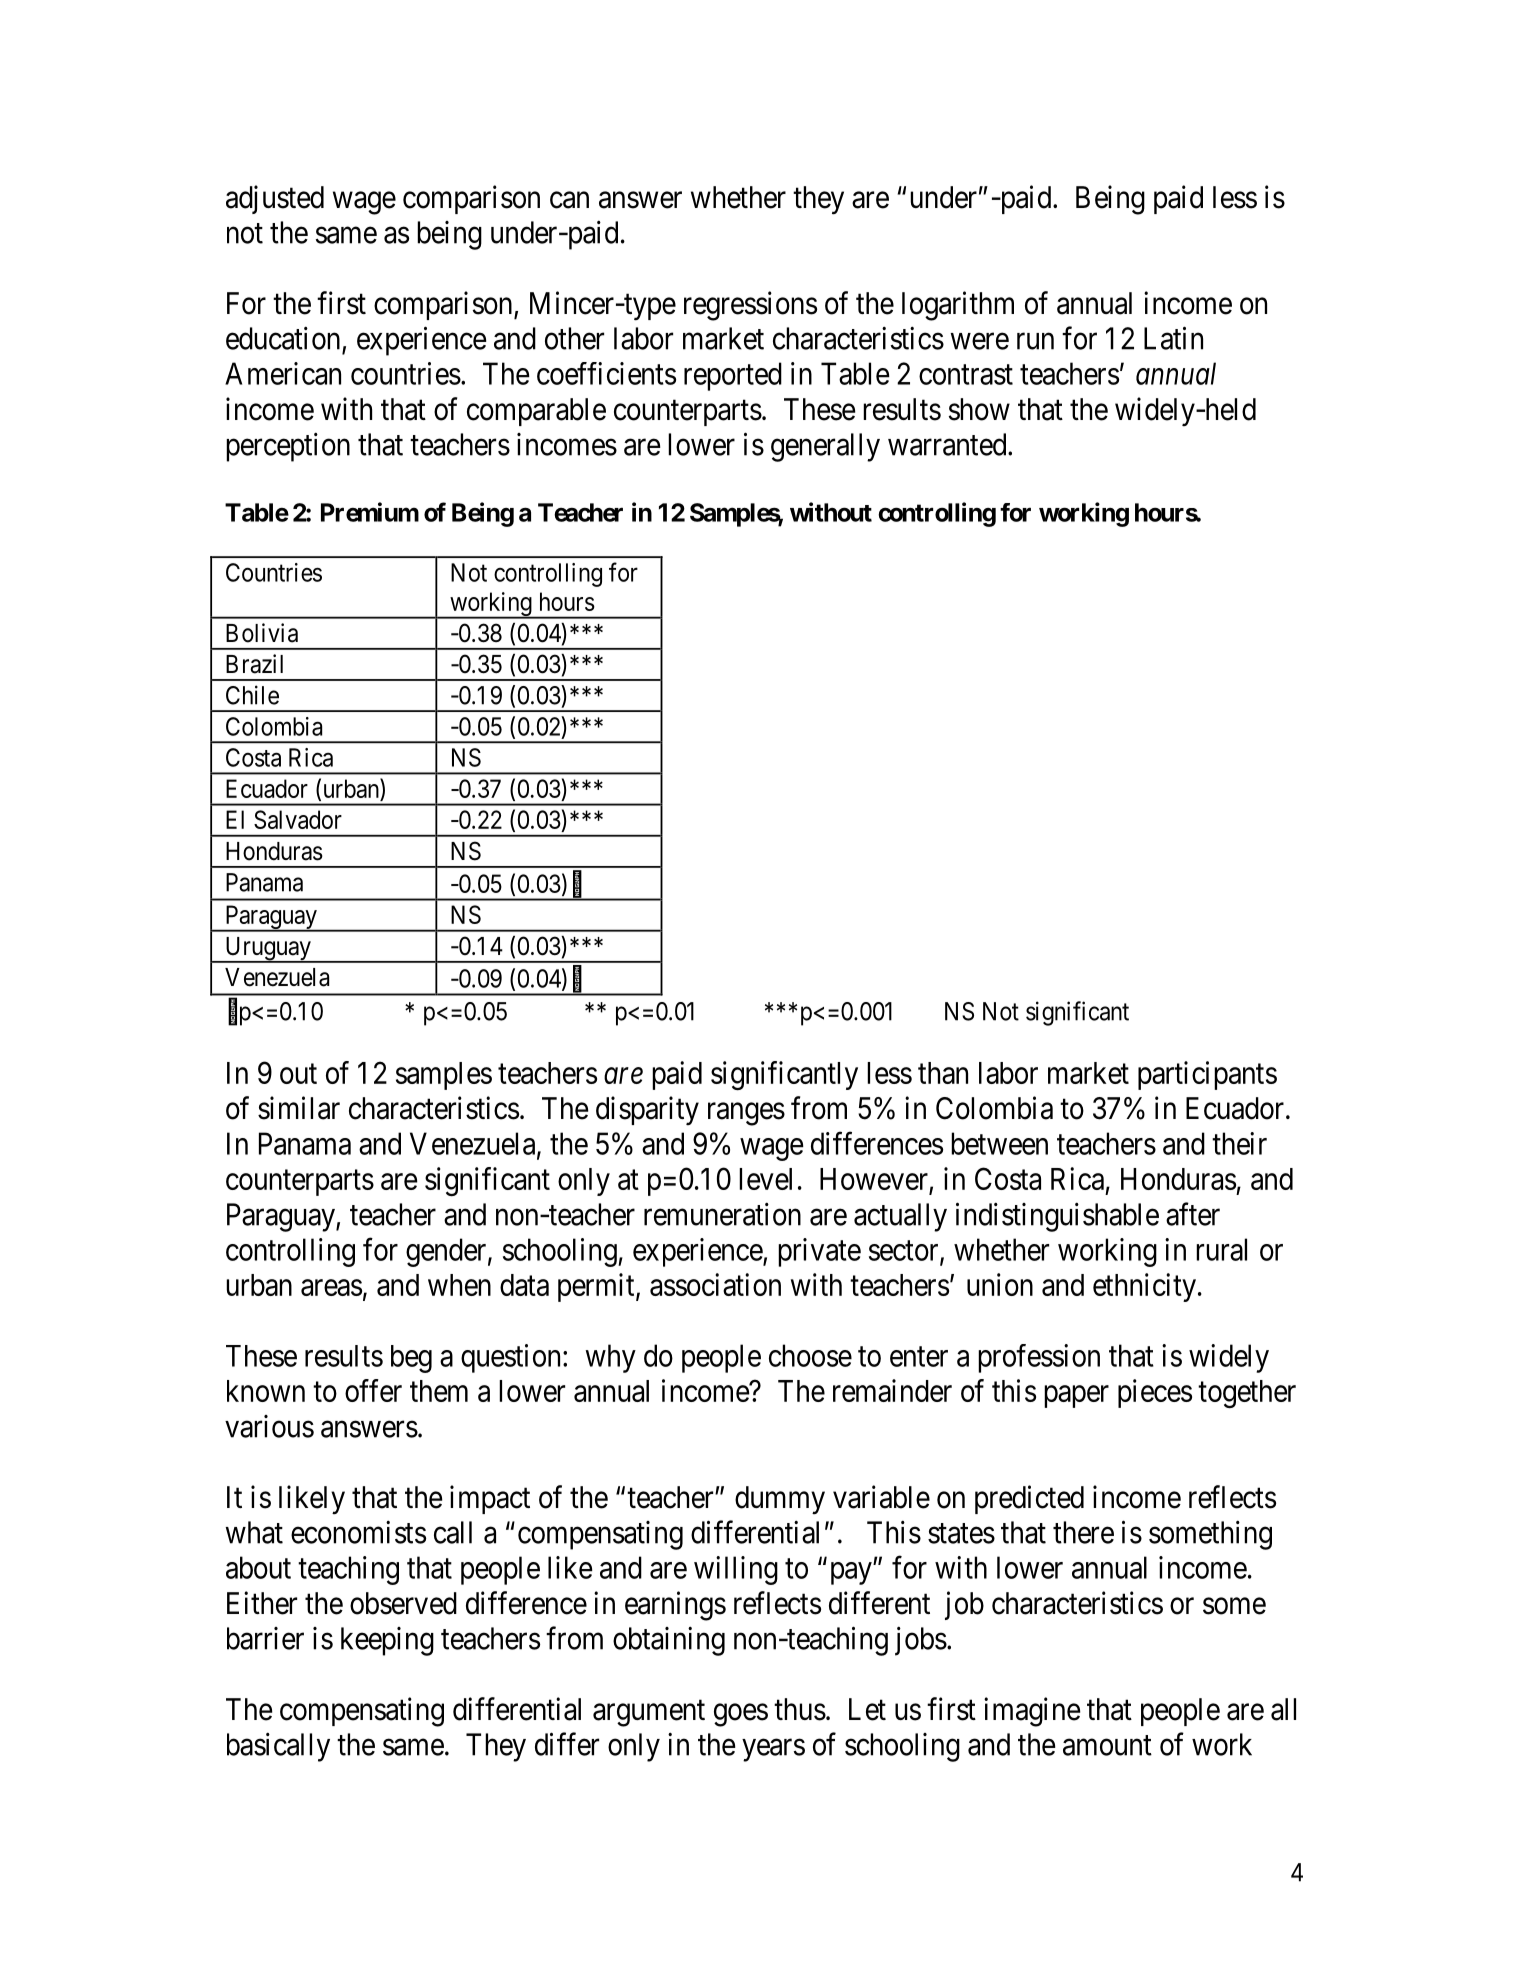 Image resolution: width=1527 pixels, height=1977 pixels. Describe the element at coordinates (387, 1641) in the screenshot. I see `keeping` at that location.
